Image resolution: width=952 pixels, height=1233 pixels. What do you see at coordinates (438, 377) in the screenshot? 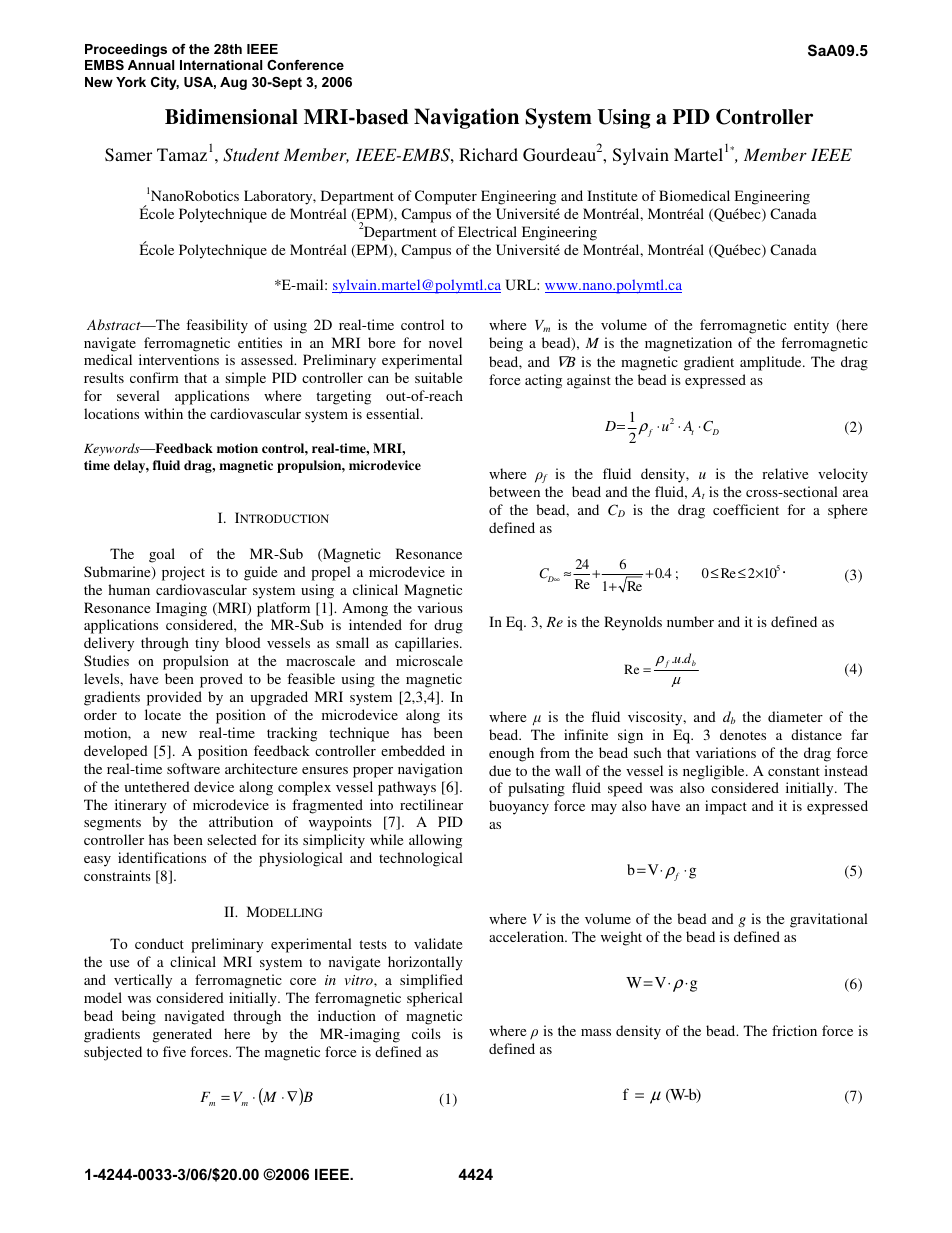
I see `suitable` at bounding box center [438, 377].
